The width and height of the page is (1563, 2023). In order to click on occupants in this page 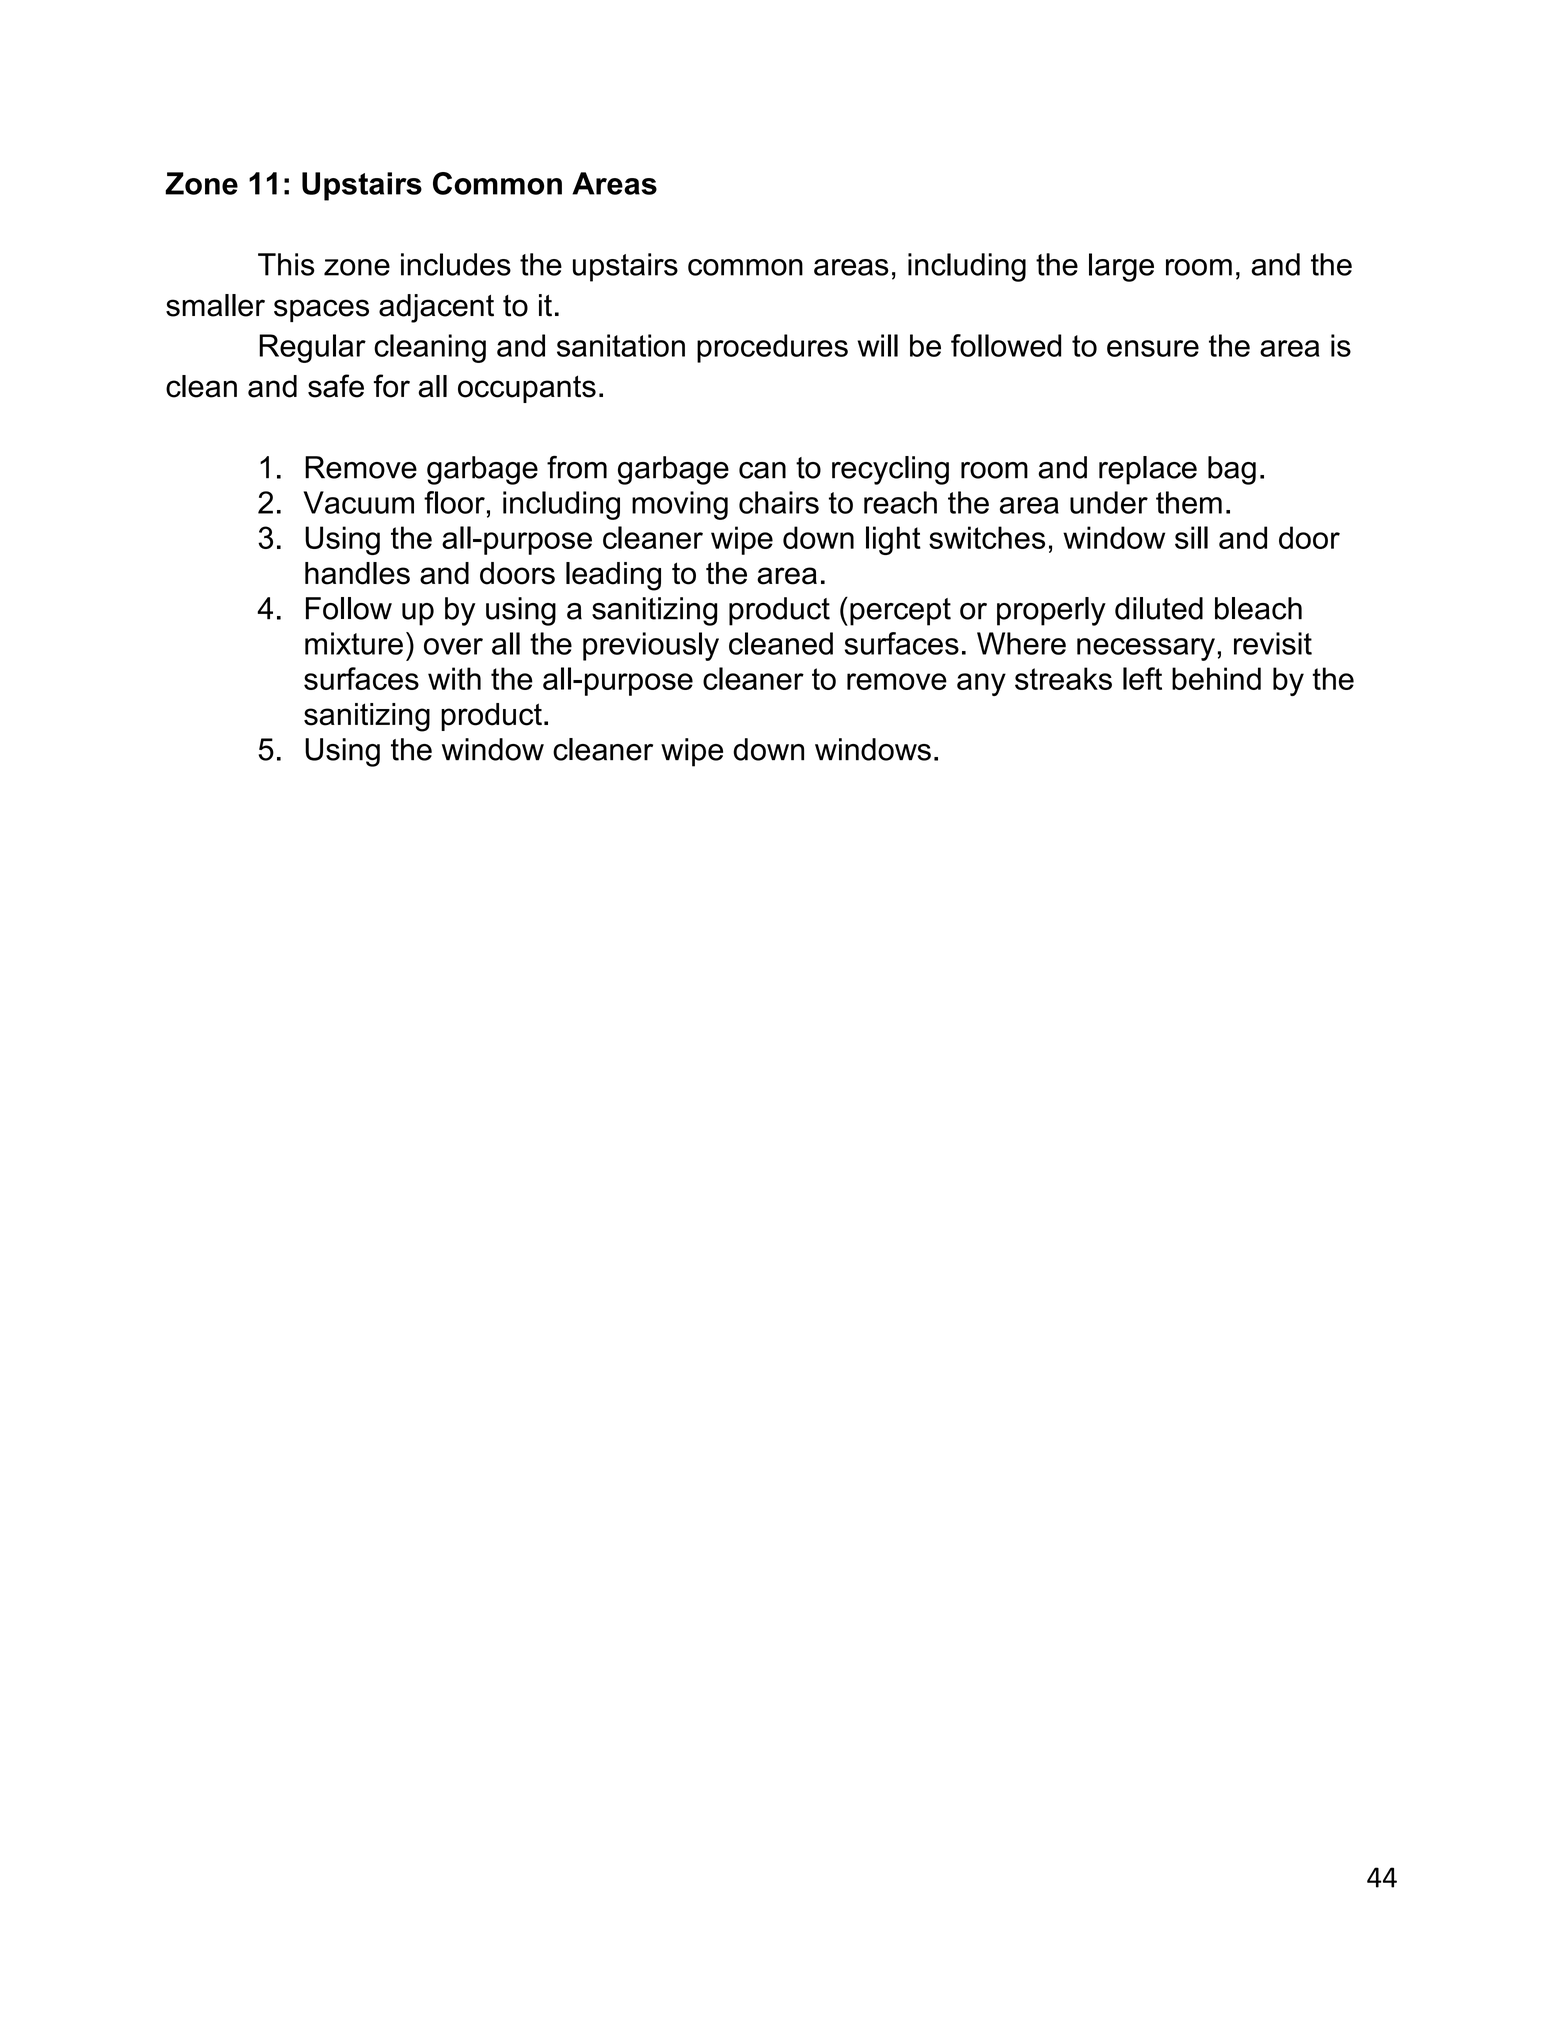, I will do `click(527, 389)`.
